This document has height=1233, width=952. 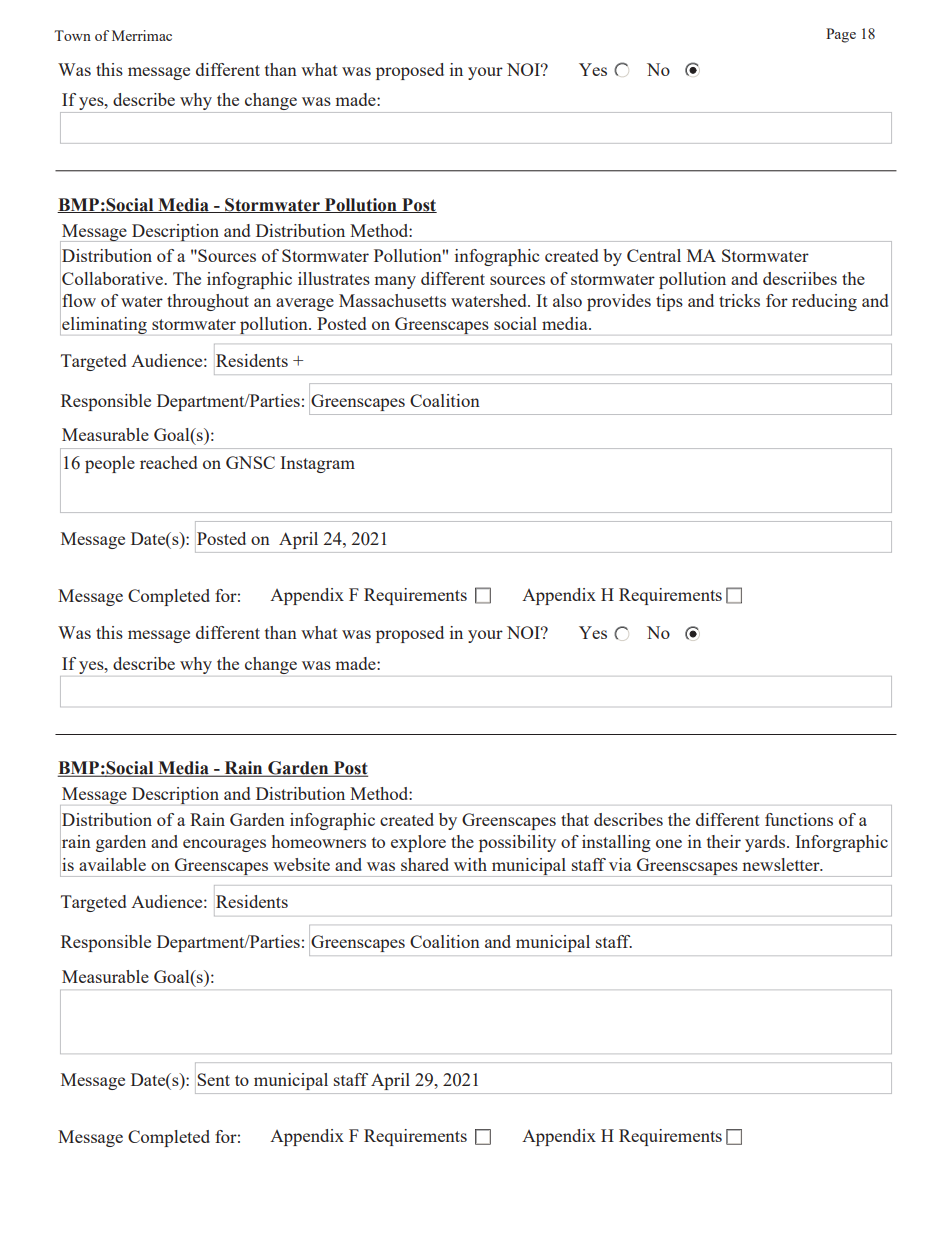 What do you see at coordinates (395, 282) in the document?
I see `many` at bounding box center [395, 282].
